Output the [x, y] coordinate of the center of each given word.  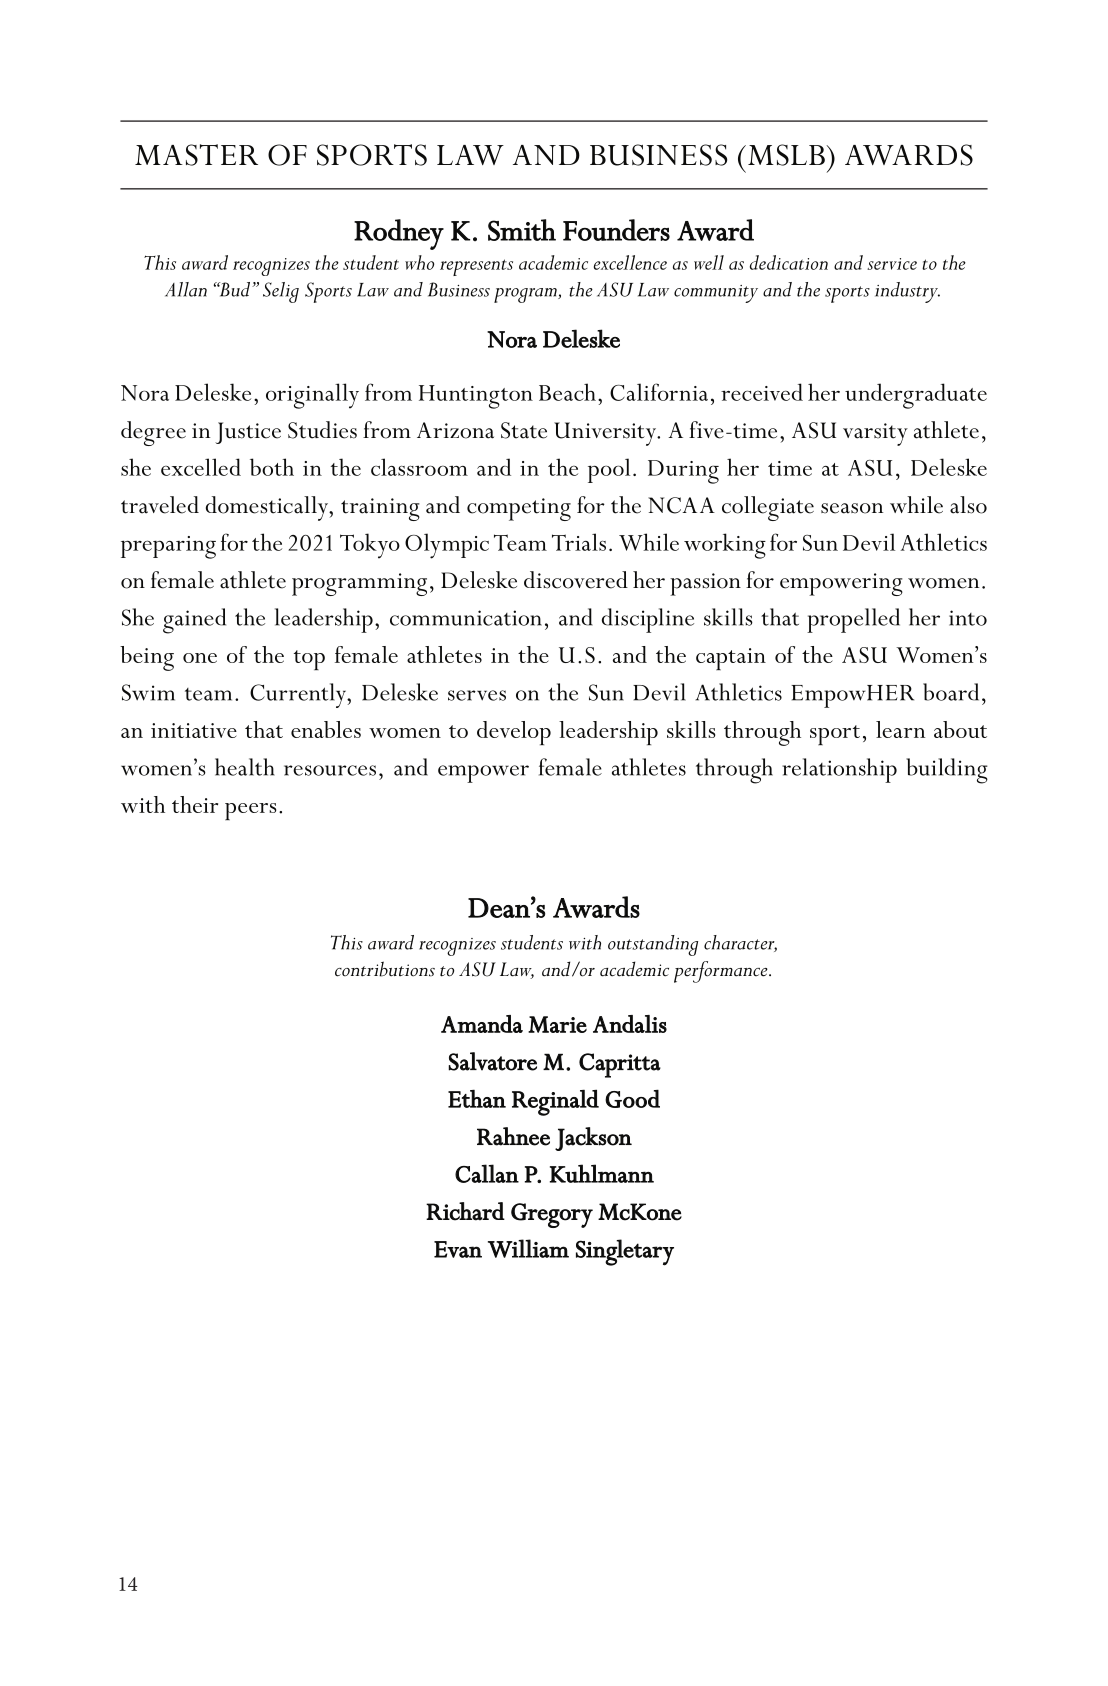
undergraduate [916, 396]
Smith [522, 230]
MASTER [196, 155]
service [892, 264]
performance [722, 972]
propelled [853, 620]
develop [514, 733]
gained [194, 621]
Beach [567, 392]
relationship [839, 770]
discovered [576, 580]
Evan [458, 1249]
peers [250, 811]
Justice [248, 433]
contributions [385, 969]
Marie [557, 1024]
